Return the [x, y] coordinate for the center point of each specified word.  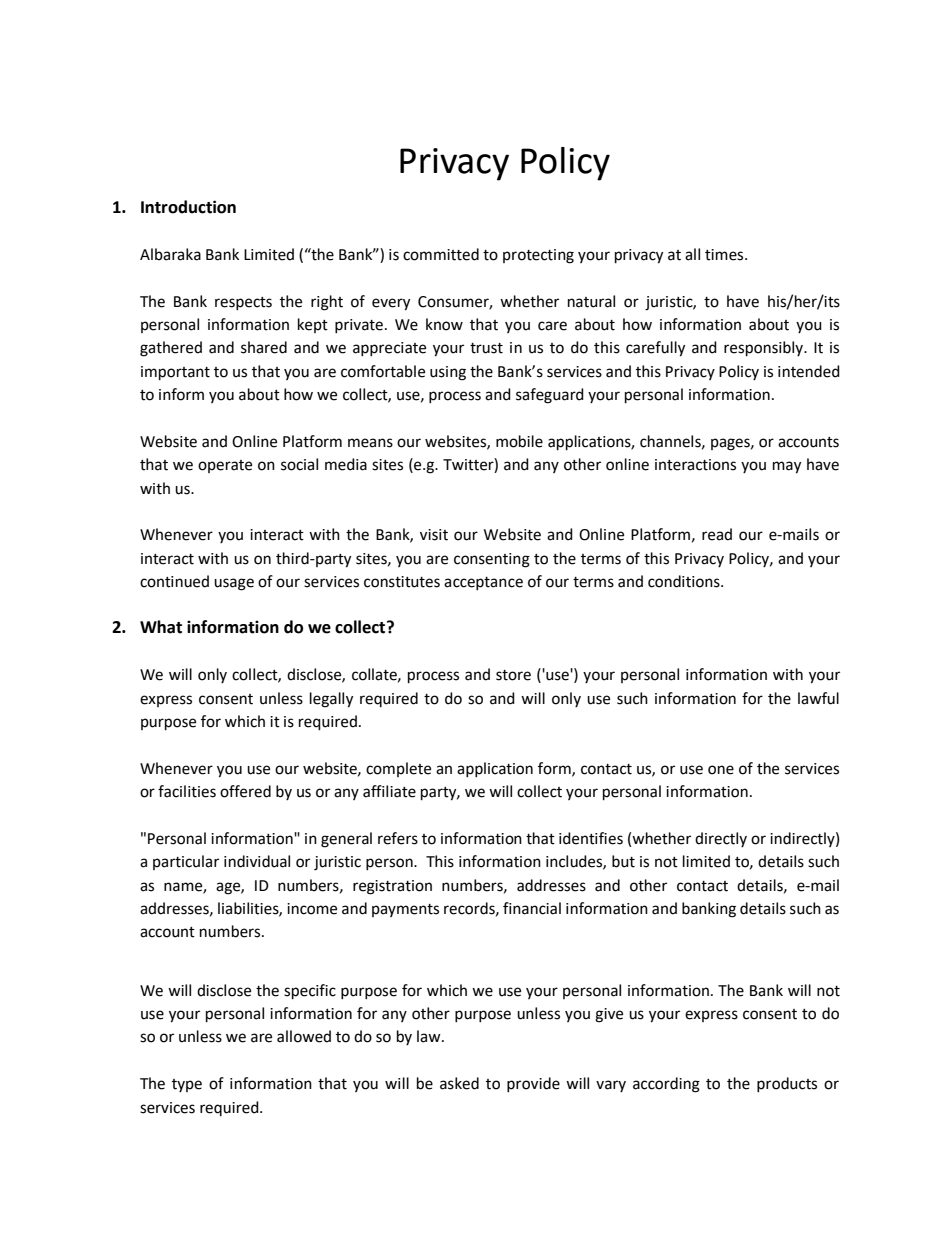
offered [245, 791]
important [175, 373]
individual [257, 861]
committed [441, 254]
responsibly [765, 349]
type [187, 1085]
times [725, 255]
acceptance [483, 583]
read [717, 534]
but [623, 861]
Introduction [188, 207]
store [513, 675]
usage [234, 584]
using [448, 373]
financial [532, 908]
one [721, 770]
